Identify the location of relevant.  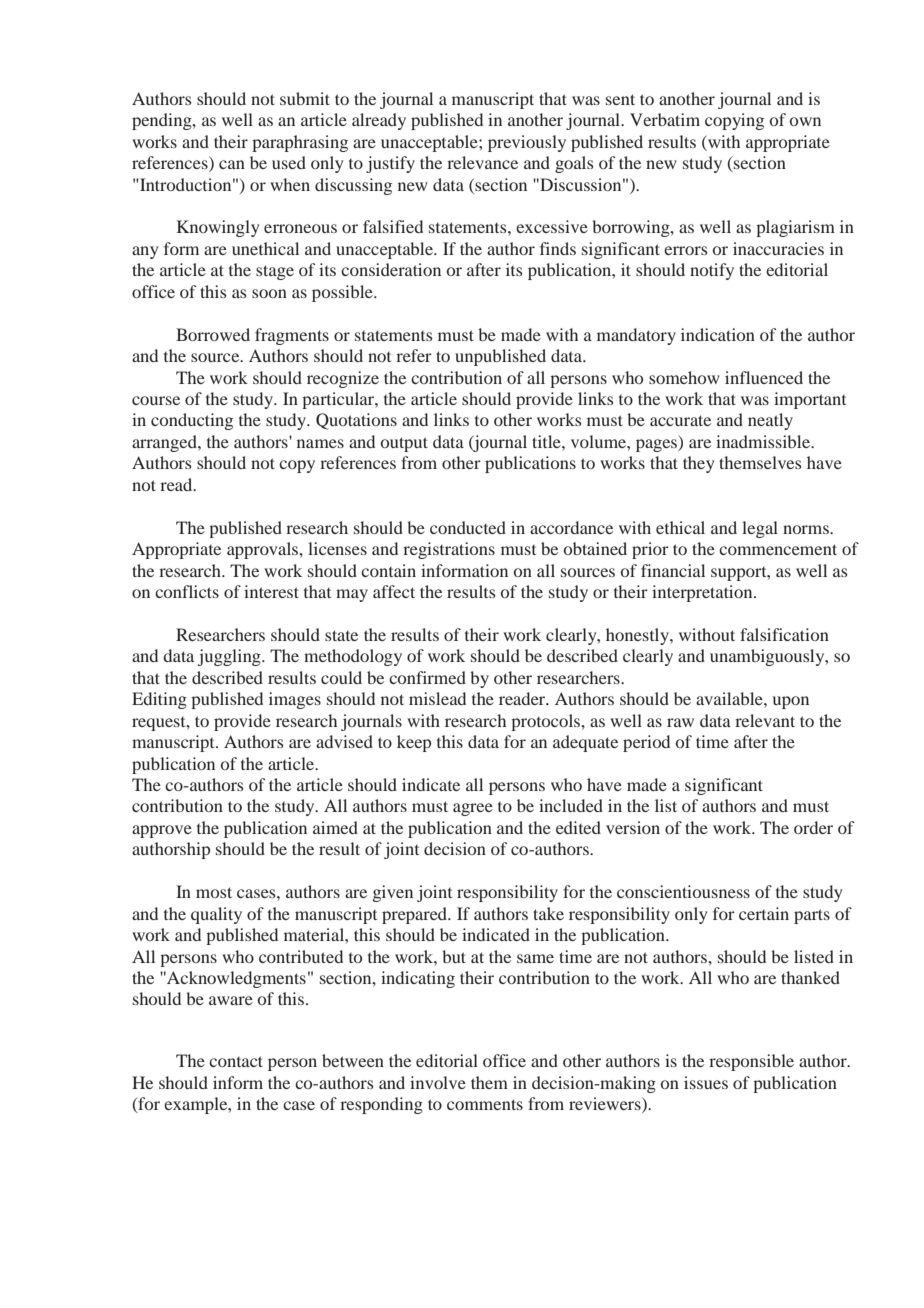
(765, 720).
